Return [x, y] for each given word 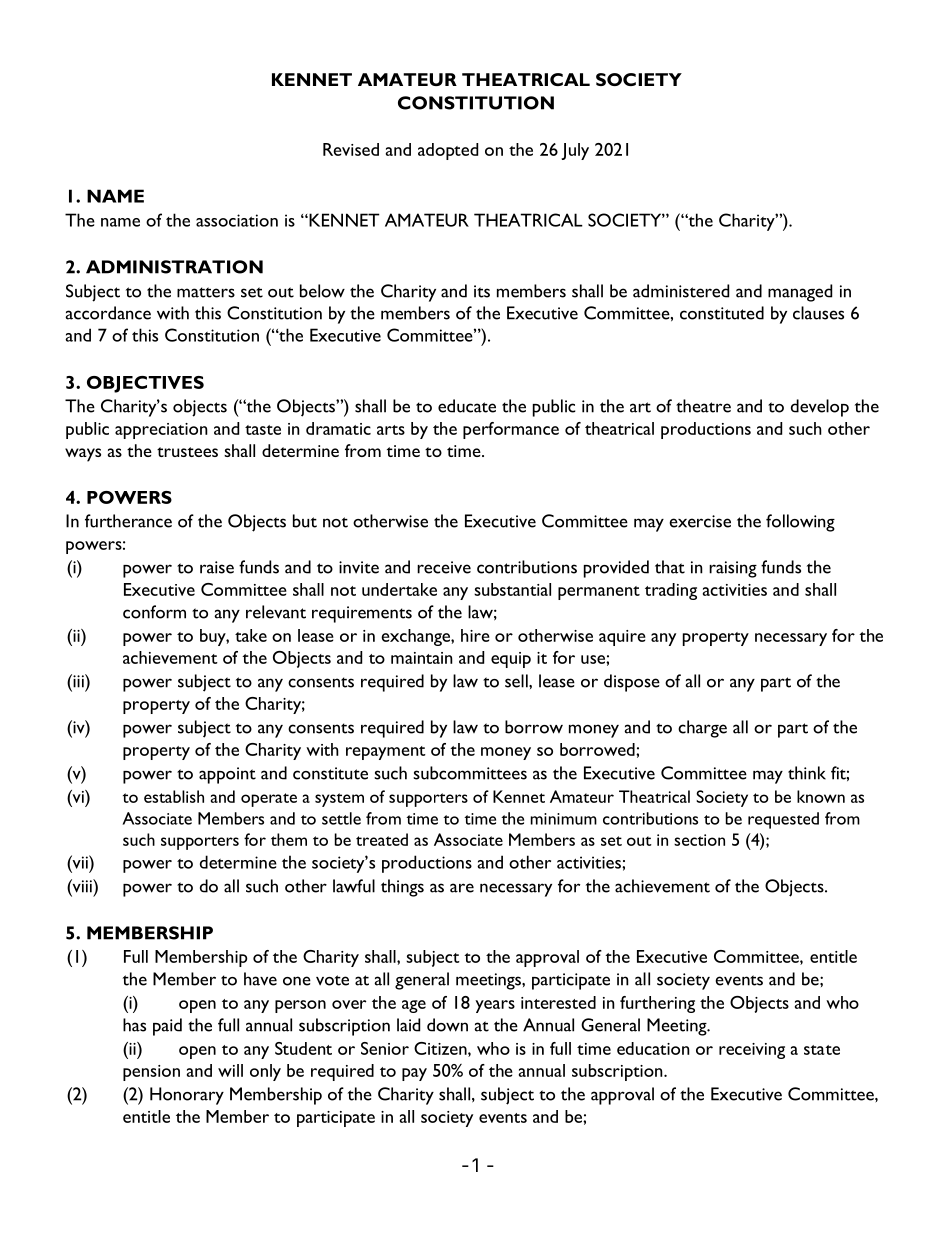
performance [511, 430]
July [575, 151]
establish [174, 796]
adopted [448, 151]
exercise [700, 521]
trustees [187, 452]
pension [151, 1073]
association [237, 220]
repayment [386, 753]
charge [702, 729]
